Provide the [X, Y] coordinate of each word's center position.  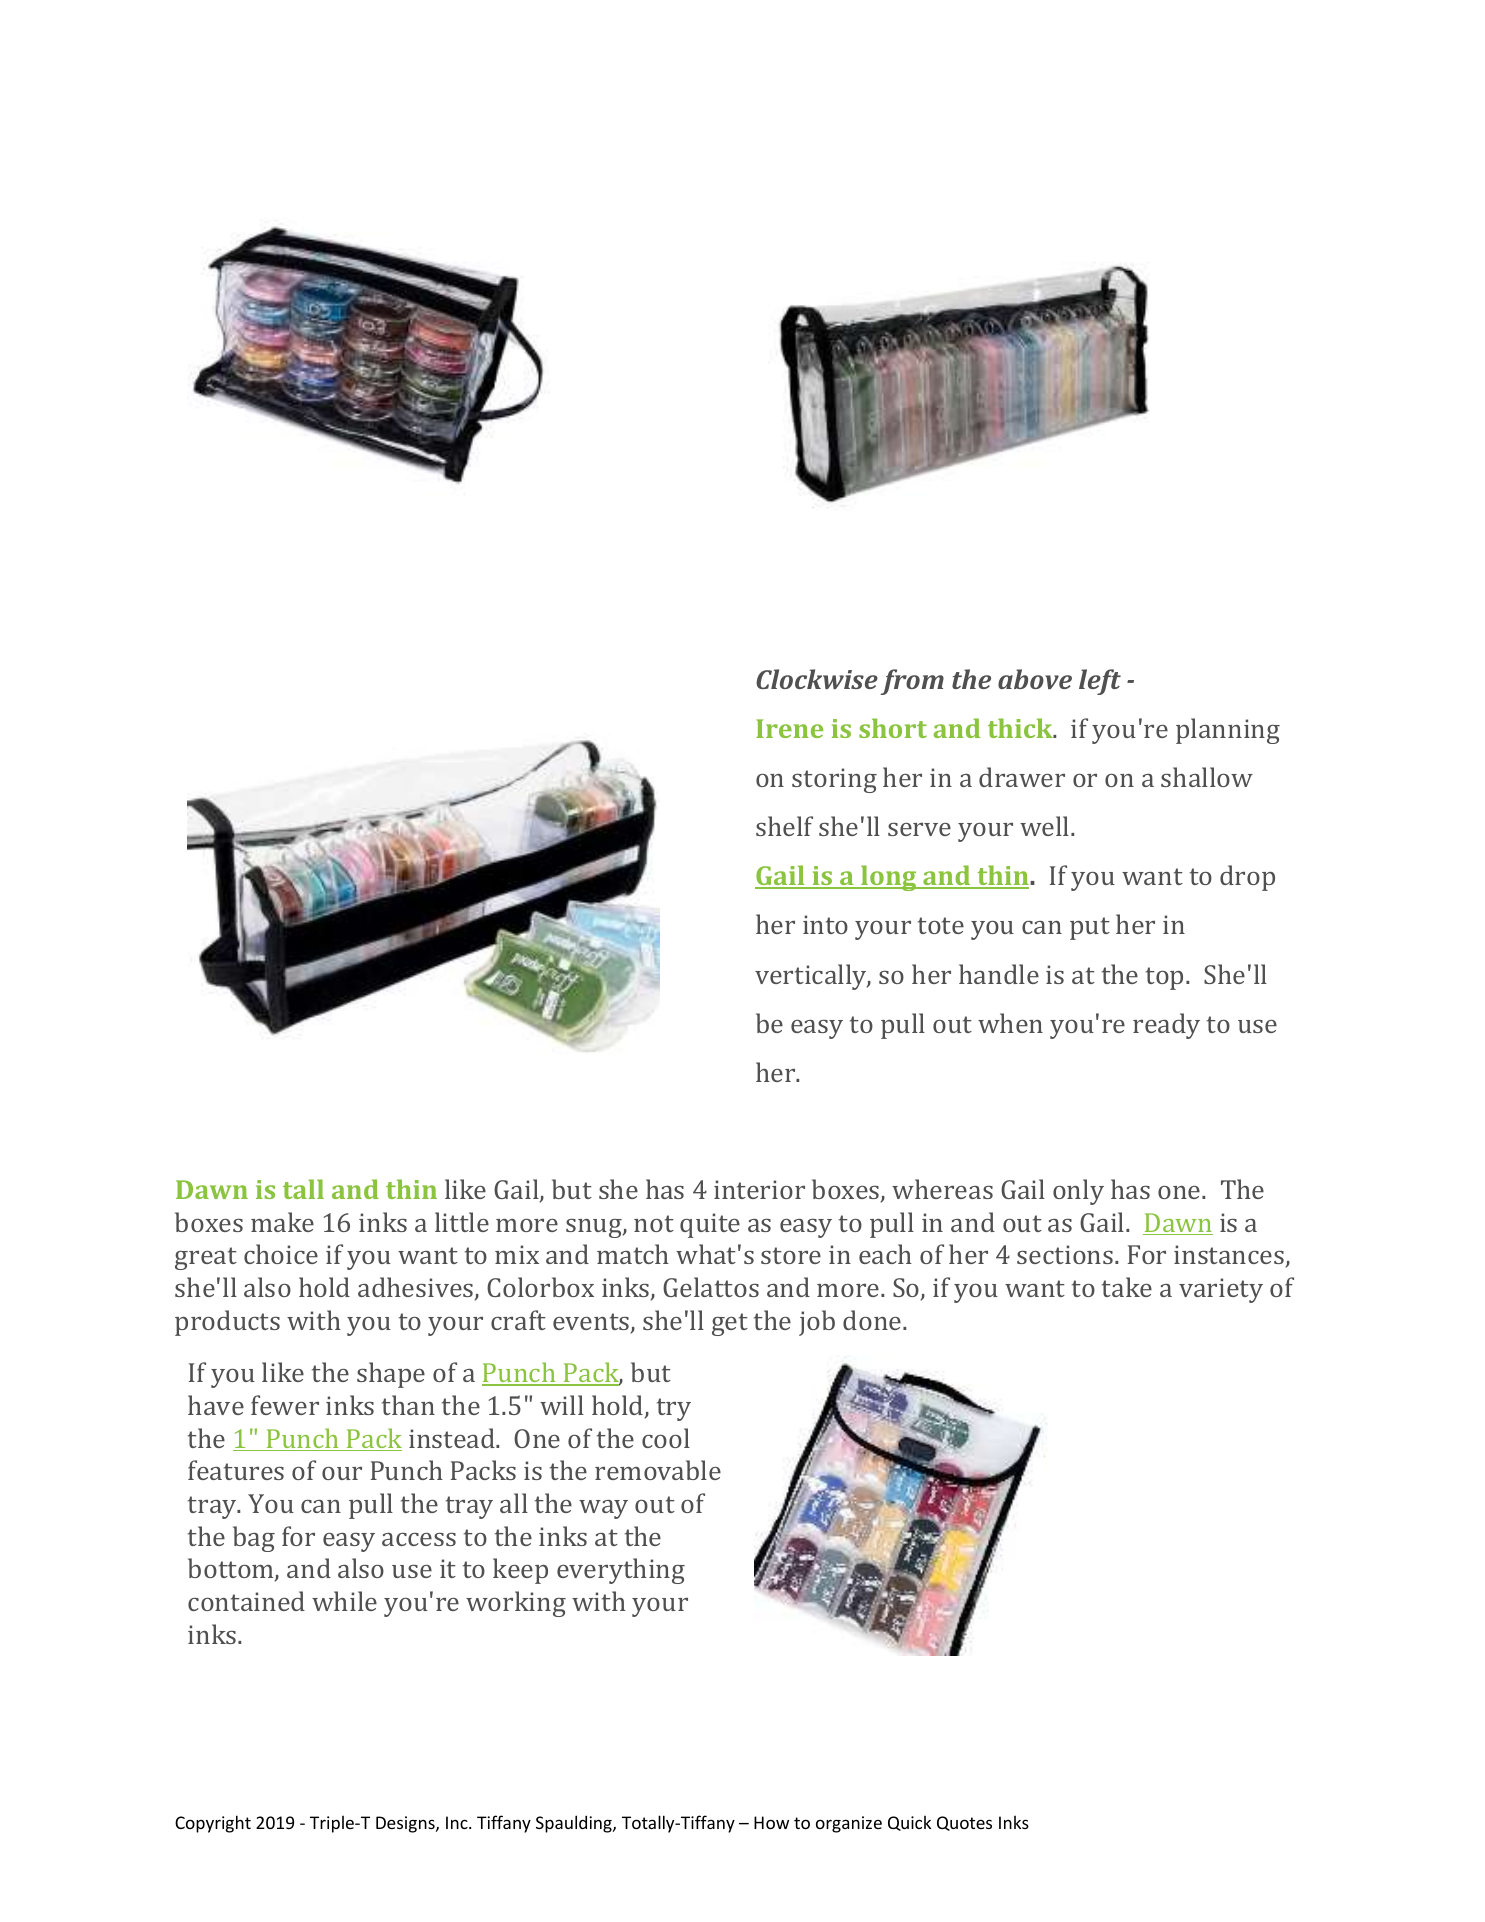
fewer [285, 1405]
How [771, 1822]
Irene [789, 728]
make [282, 1222]
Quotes [964, 1823]
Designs [406, 1824]
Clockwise [817, 679]
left [1100, 682]
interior [759, 1189]
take [1127, 1287]
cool [666, 1438]
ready [1166, 1026]
